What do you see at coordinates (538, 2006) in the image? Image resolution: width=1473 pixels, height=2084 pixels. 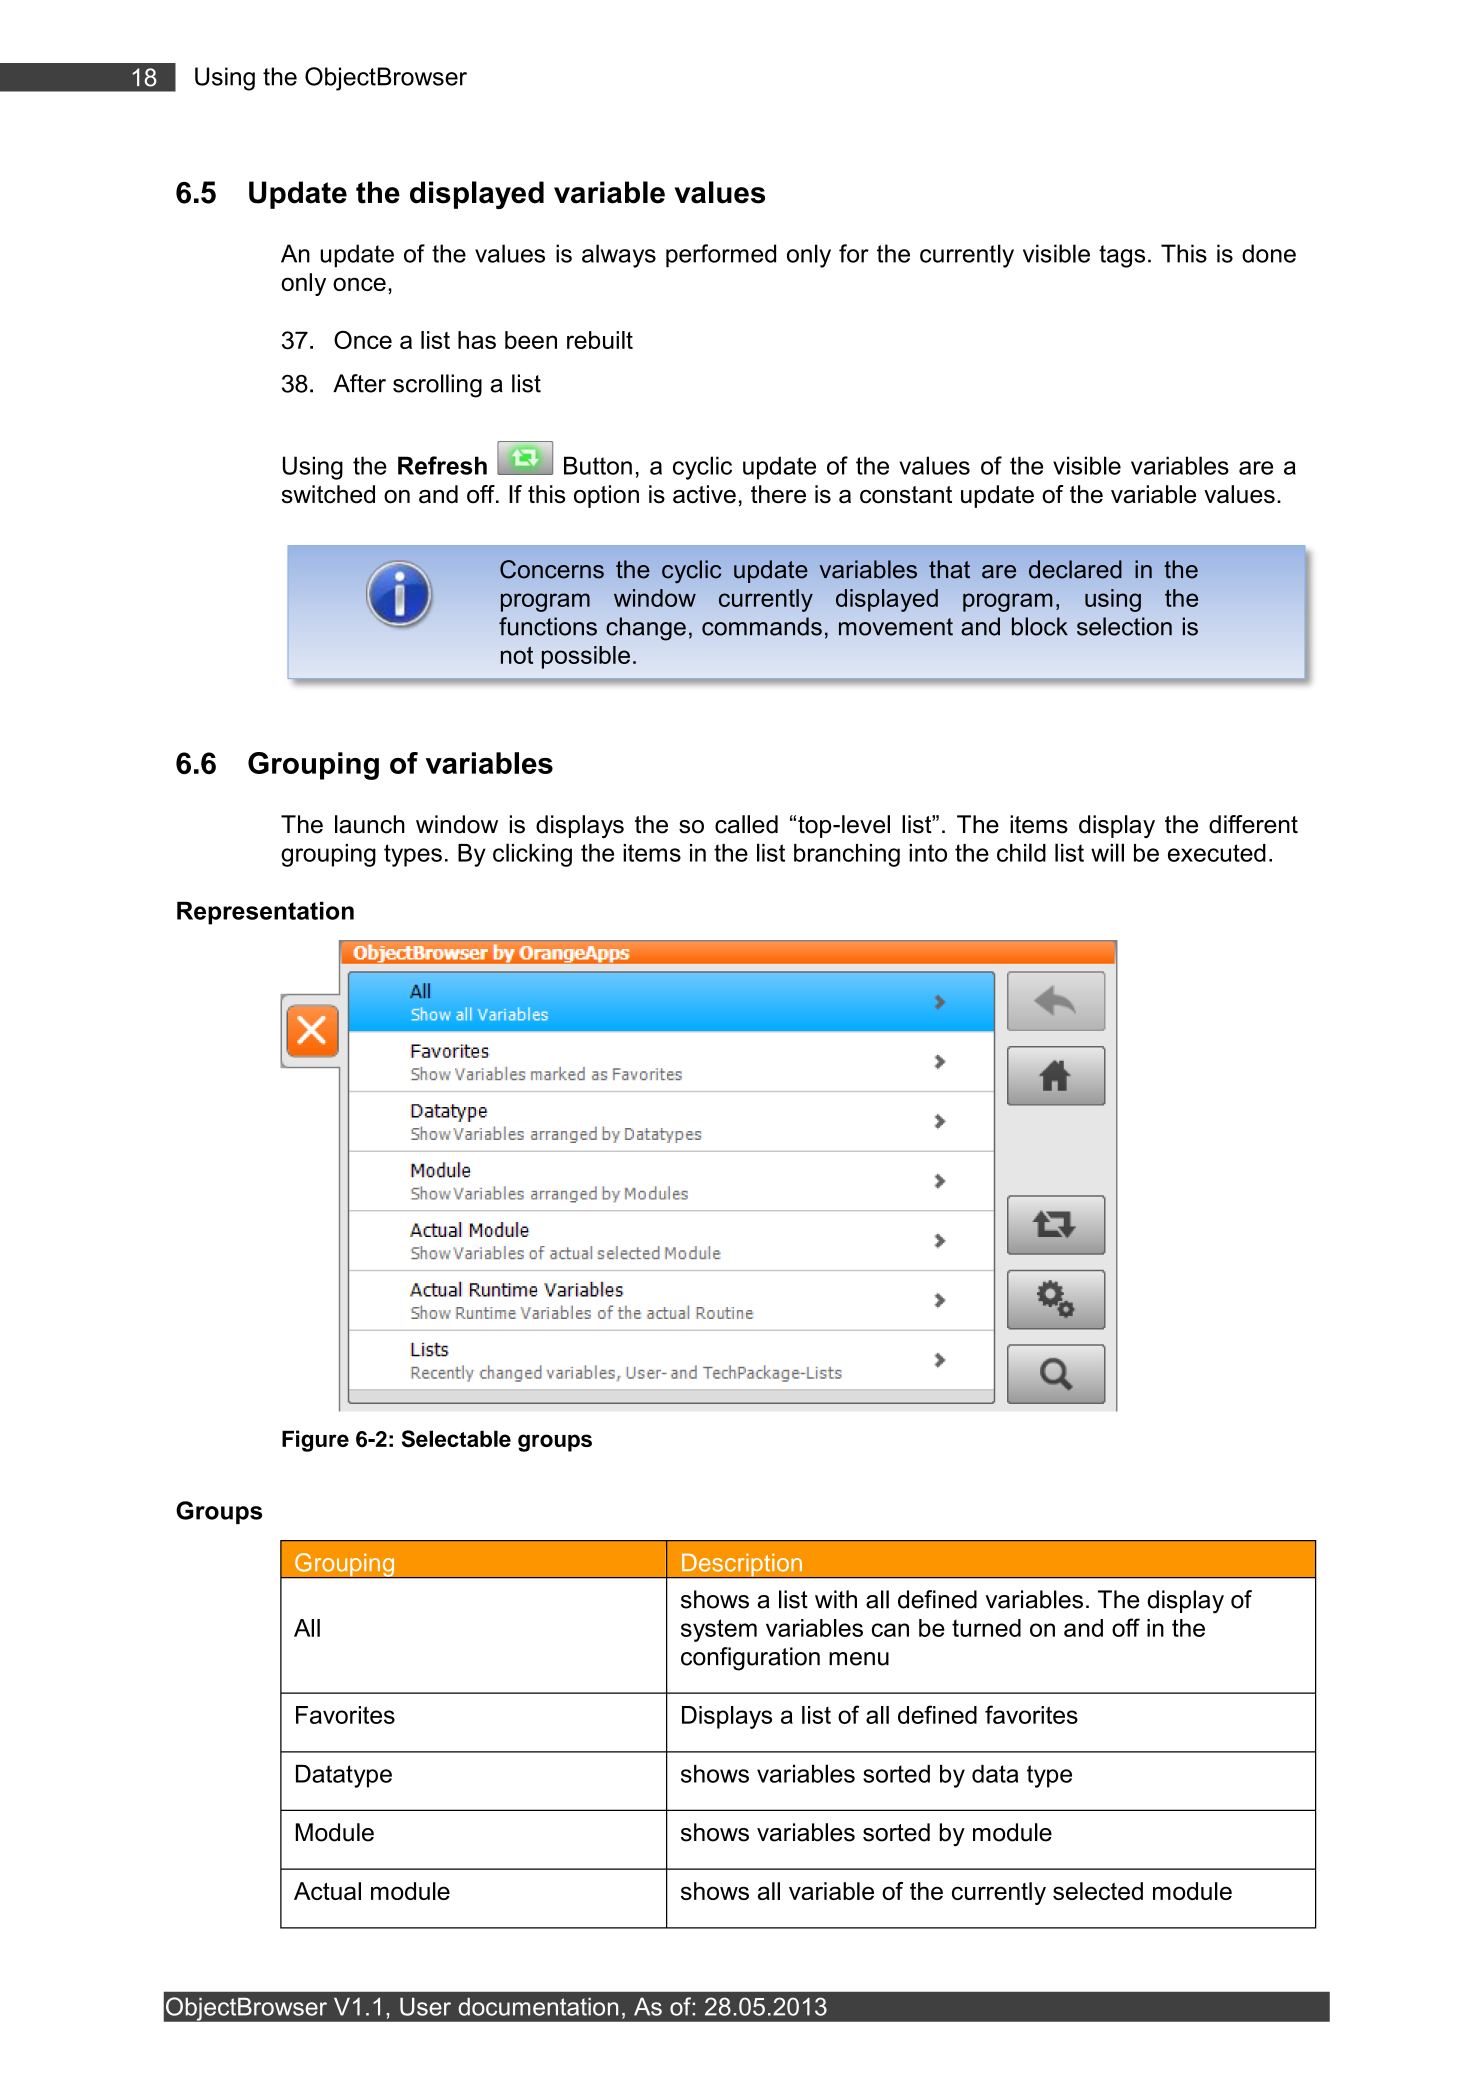 I see `documentation` at bounding box center [538, 2006].
